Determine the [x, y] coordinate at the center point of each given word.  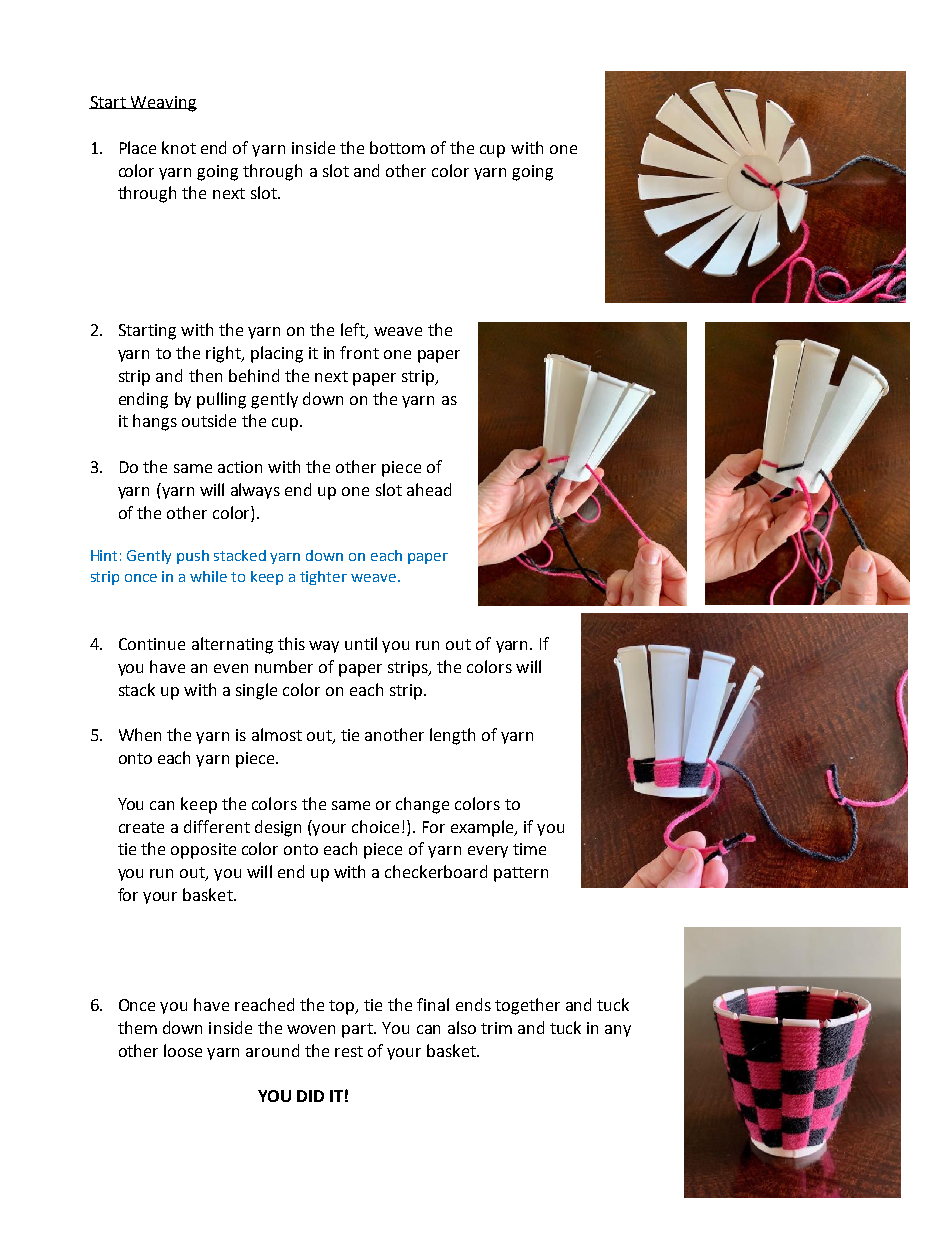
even [231, 668]
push [193, 557]
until [361, 643]
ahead [429, 489]
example [484, 828]
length [452, 736]
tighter [323, 578]
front [359, 352]
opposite [203, 851]
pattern [521, 874]
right [224, 354]
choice [375, 826]
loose [183, 1050]
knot [179, 147]
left [354, 331]
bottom [397, 147]
